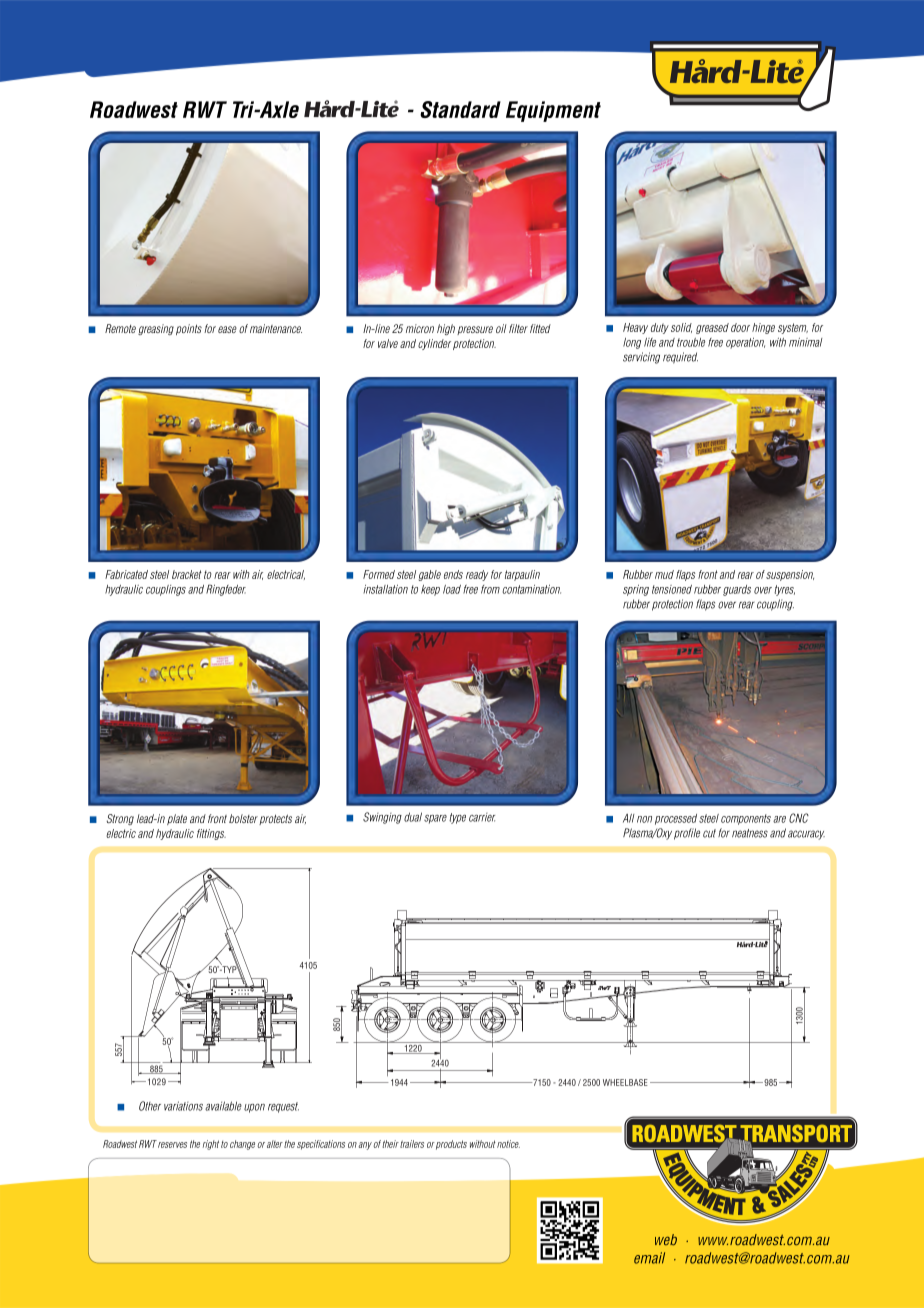 The height and width of the document is (1308, 924). What do you see at coordinates (126, 574) in the document?
I see `Fabricated` at bounding box center [126, 574].
